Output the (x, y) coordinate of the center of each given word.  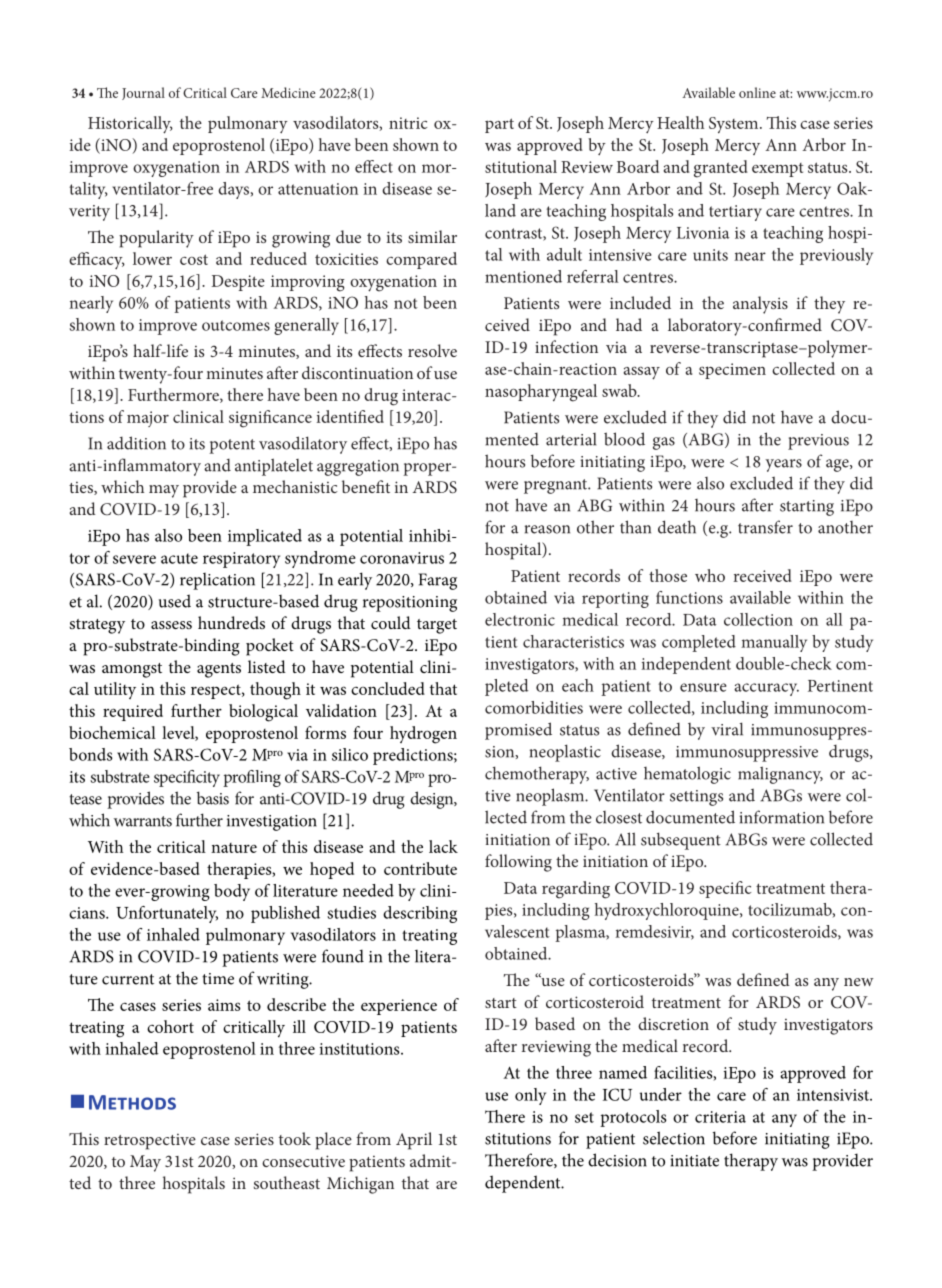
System (735, 125)
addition (136, 443)
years (783, 465)
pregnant (557, 486)
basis (213, 798)
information (782, 817)
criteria (720, 1117)
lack (443, 846)
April (414, 1141)
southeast (287, 1182)
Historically (130, 125)
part (499, 125)
